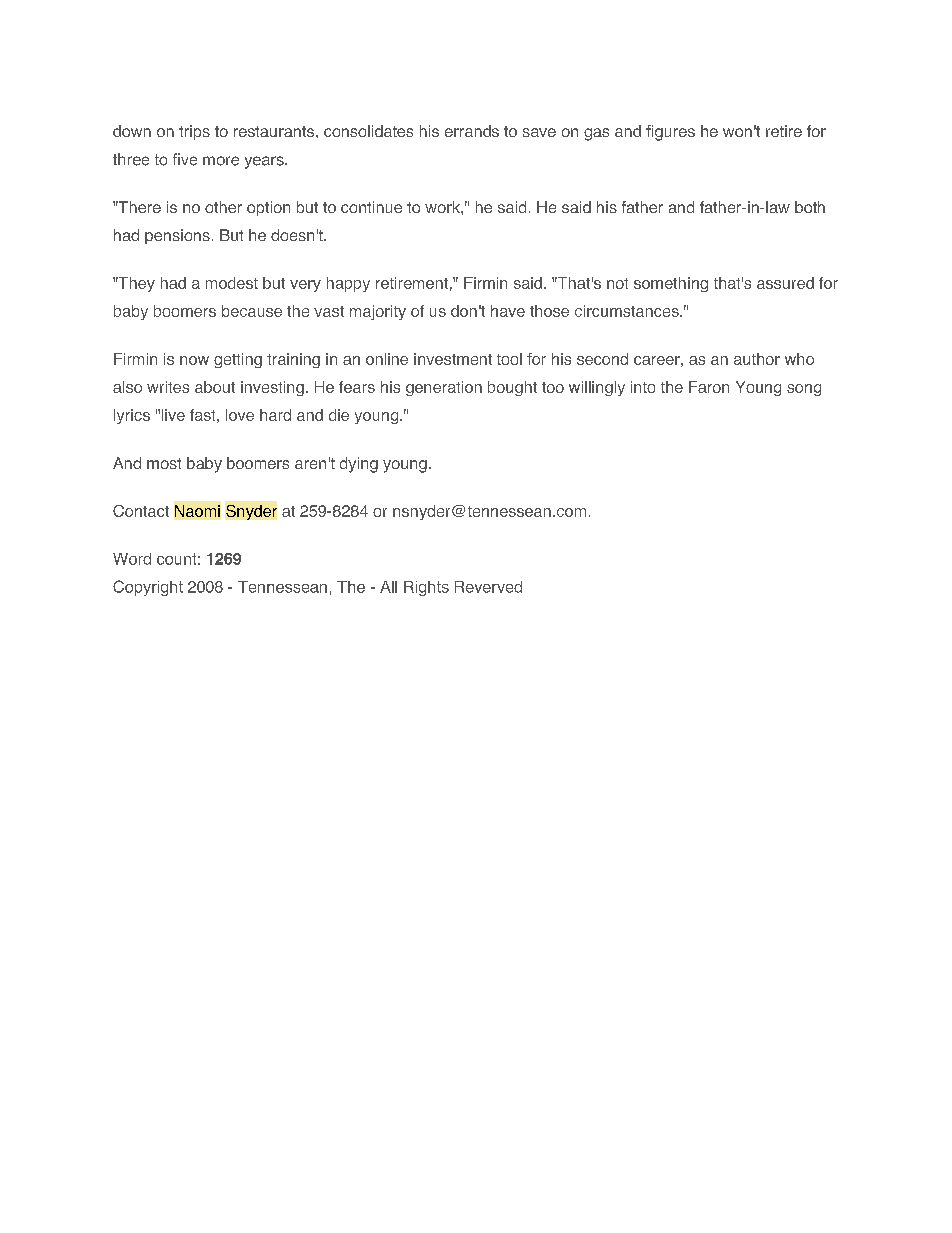 The height and width of the screenshot is (1233, 952). I want to click on have, so click(508, 311).
